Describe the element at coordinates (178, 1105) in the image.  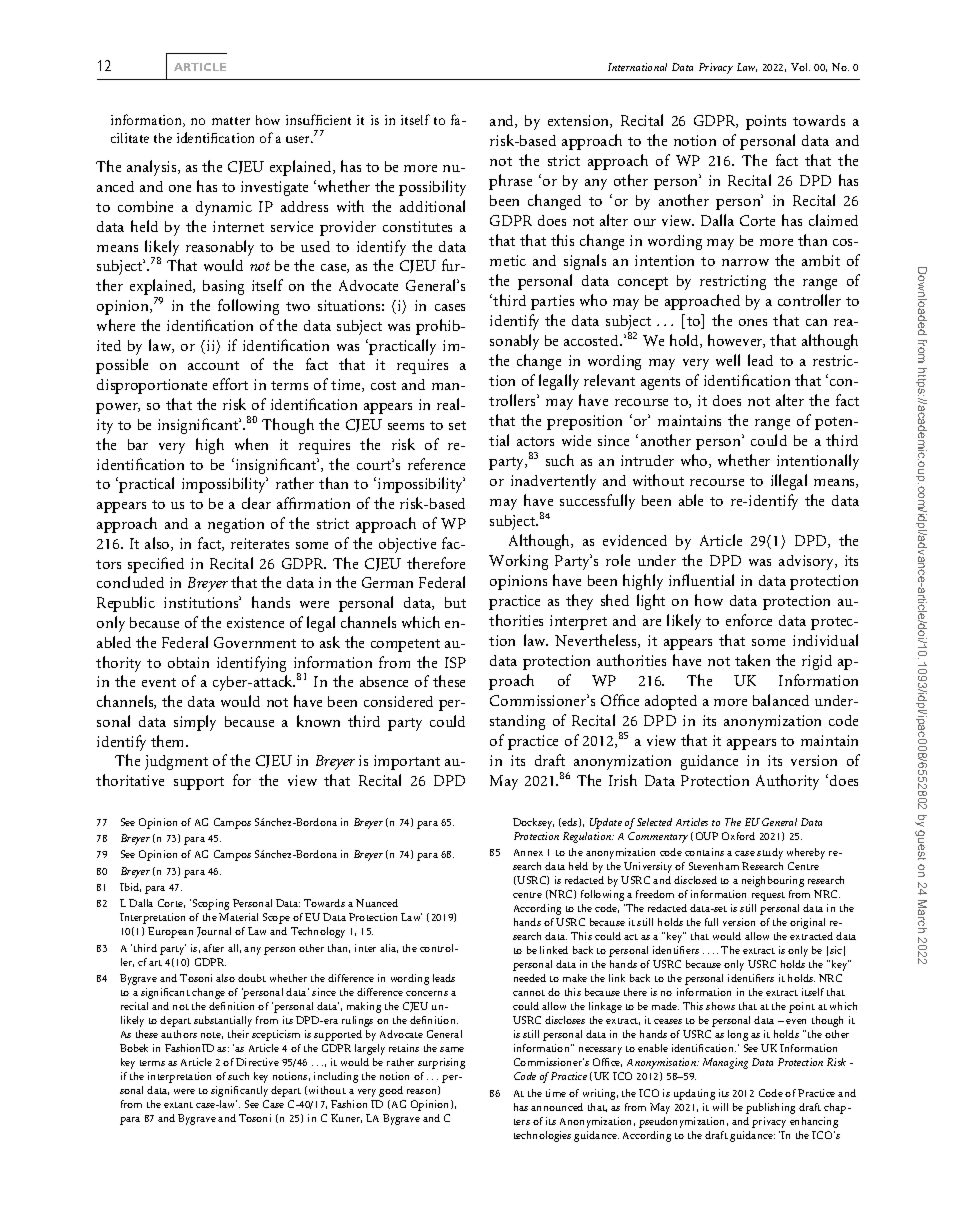
I see `extant` at that location.
